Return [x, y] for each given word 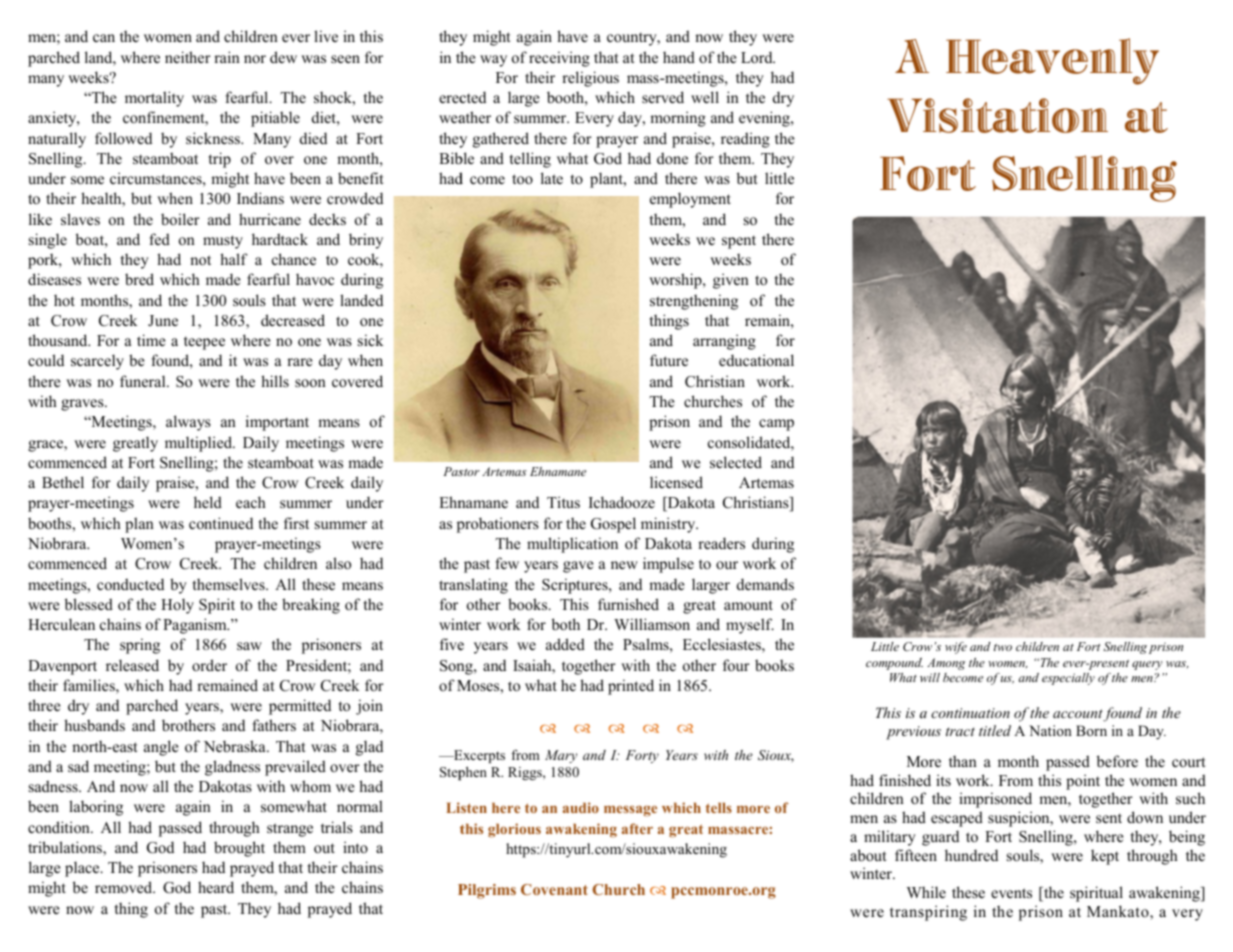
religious [590, 79]
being [1187, 838]
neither [188, 57]
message [630, 811]
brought [239, 849]
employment [690, 200]
